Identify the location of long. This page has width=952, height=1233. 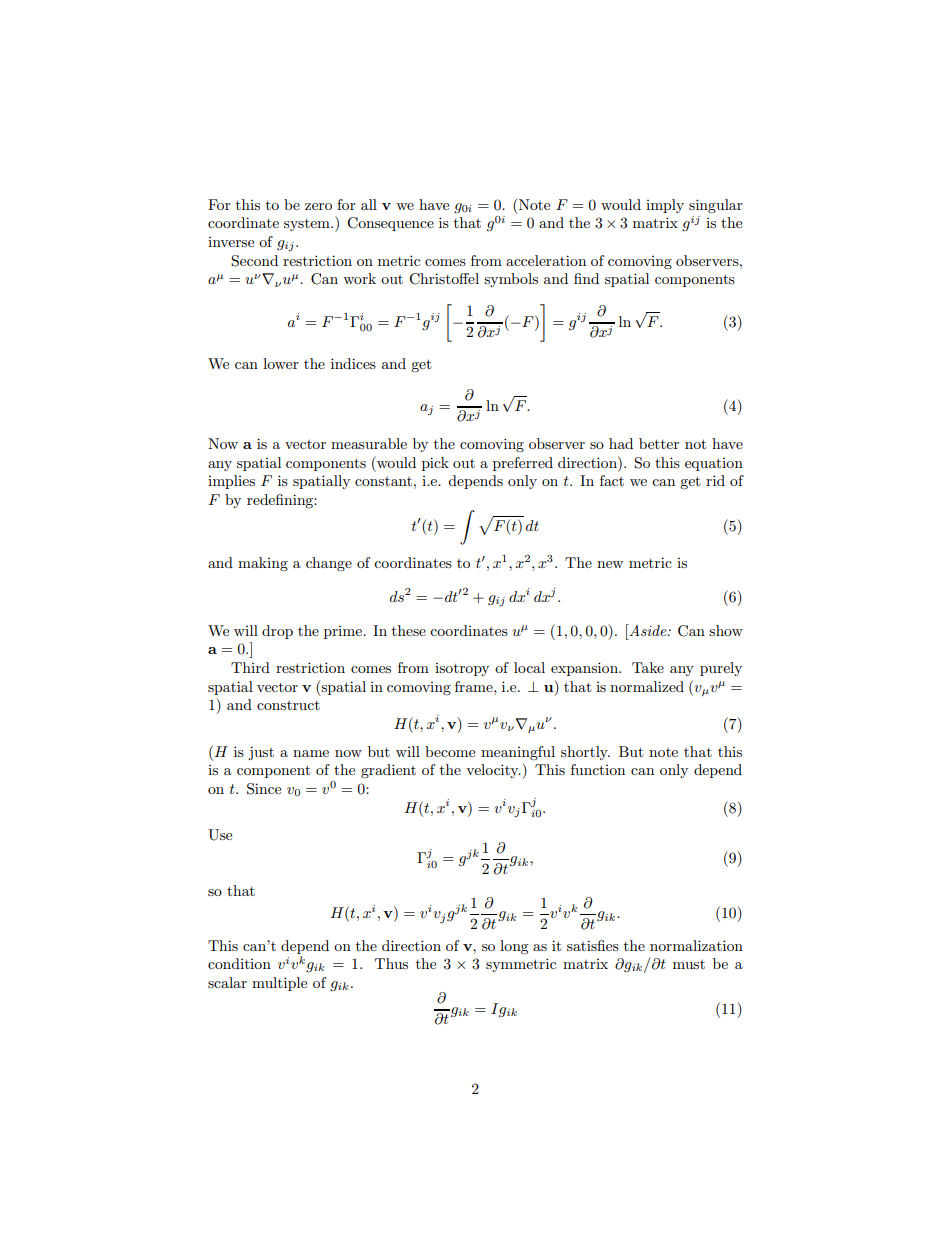
(514, 947).
